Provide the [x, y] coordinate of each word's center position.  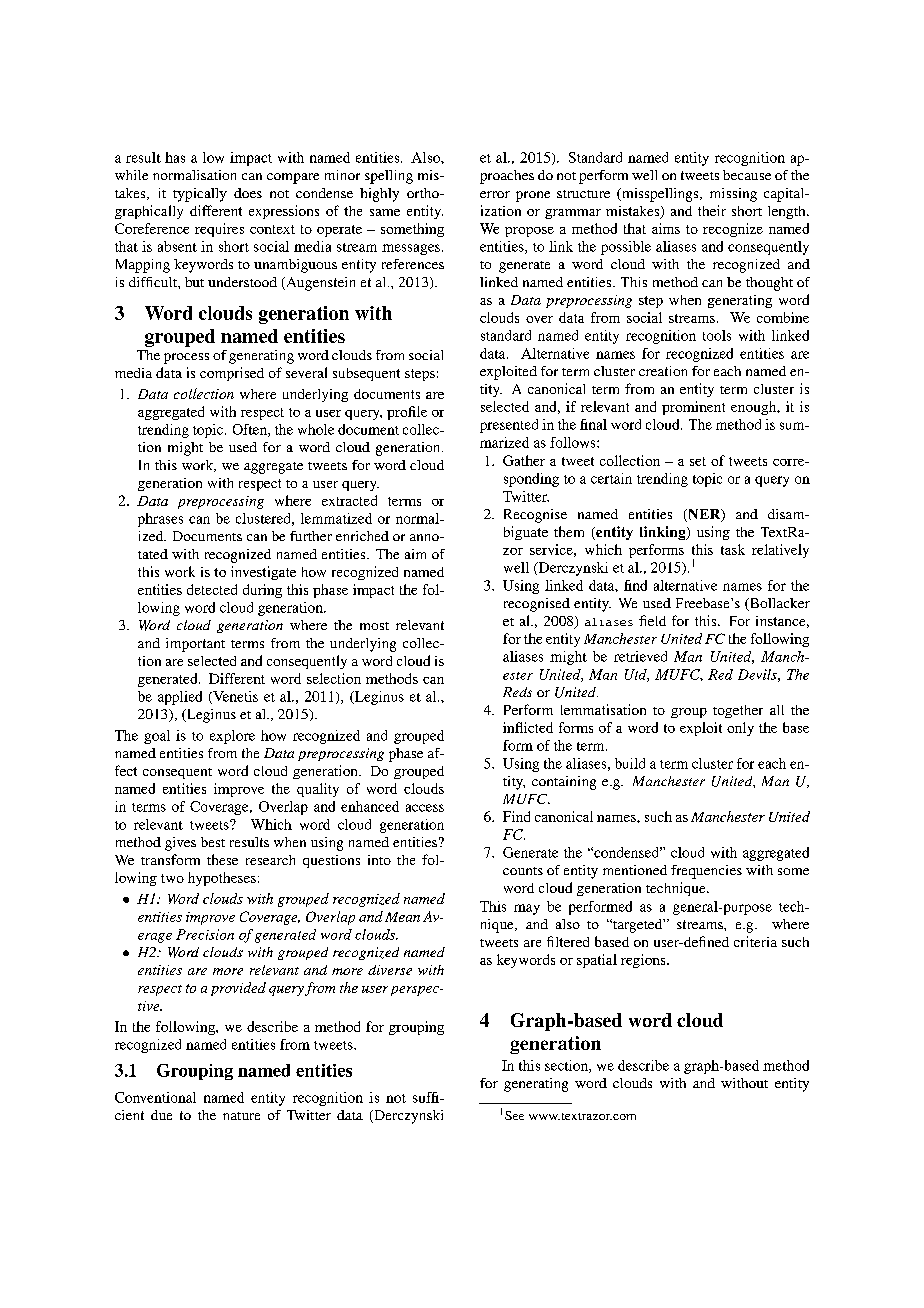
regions [644, 961]
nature [241, 1116]
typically [200, 195]
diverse [390, 970]
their [712, 210]
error [495, 194]
